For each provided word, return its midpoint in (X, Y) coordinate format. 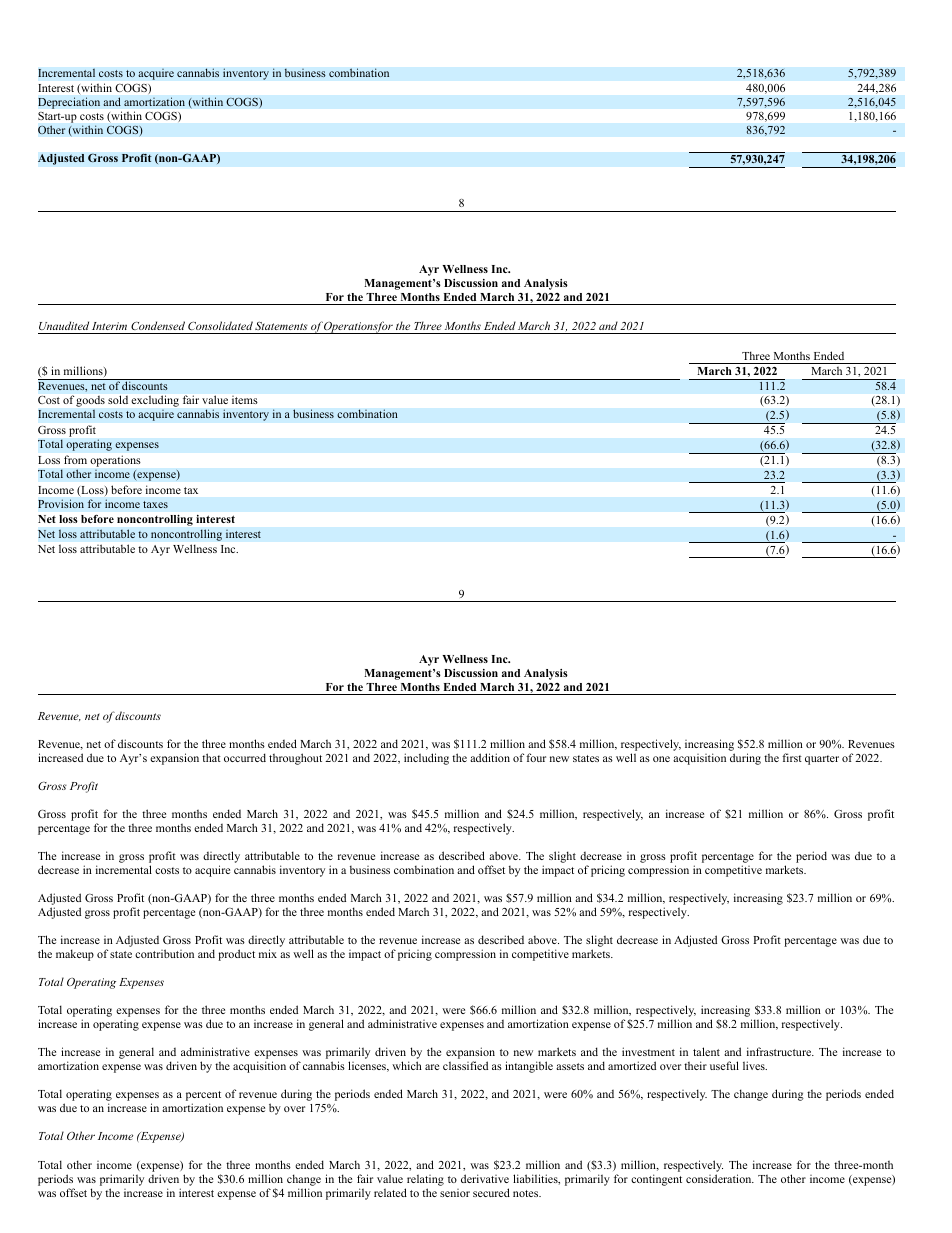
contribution (164, 953)
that (211, 757)
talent (706, 1051)
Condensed (158, 325)
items (244, 400)
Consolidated (220, 325)
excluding (155, 401)
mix (268, 953)
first (792, 757)
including (426, 759)
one (661, 759)
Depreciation (69, 103)
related (390, 1192)
